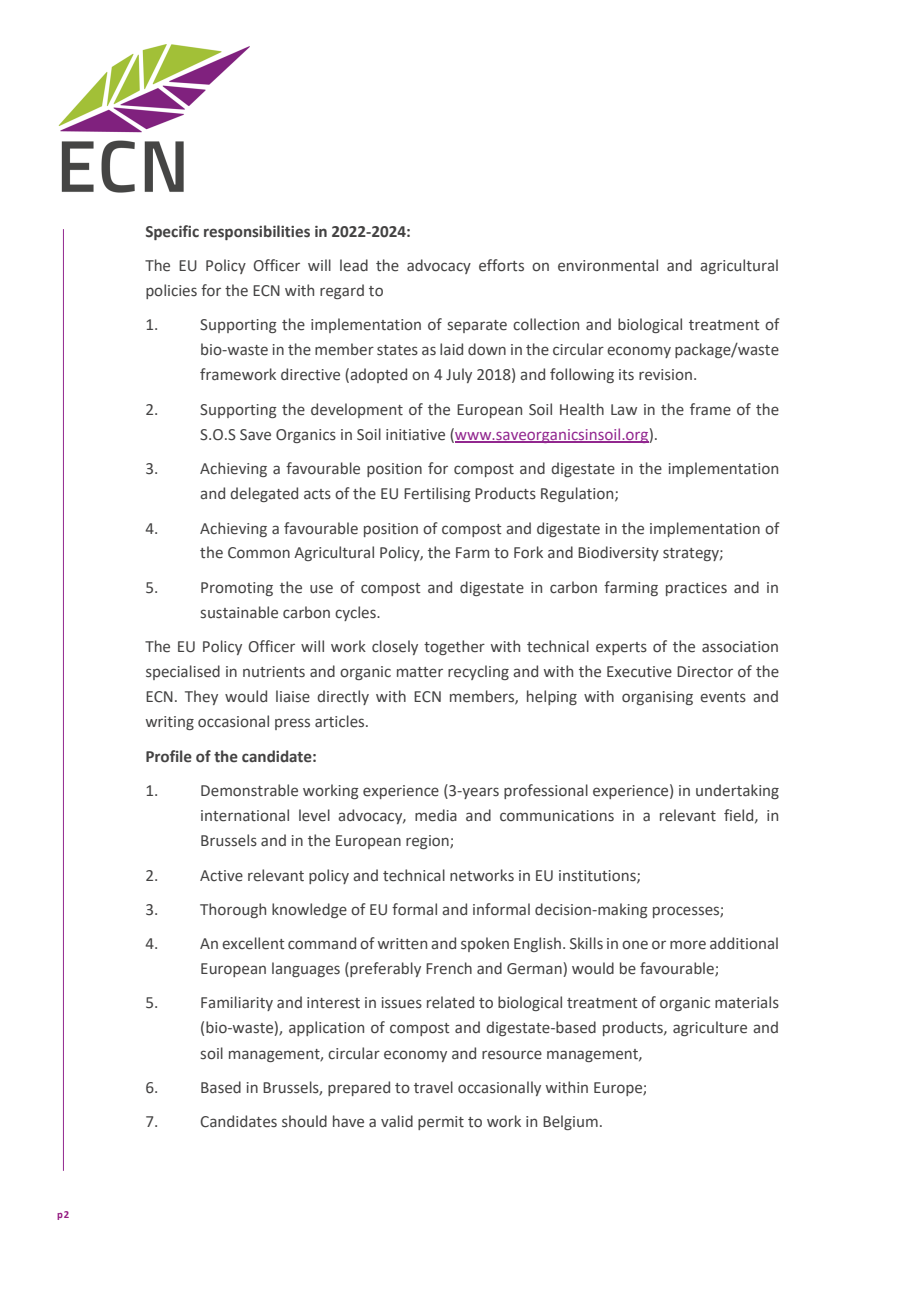  Describe the element at coordinates (257, 232) in the screenshot. I see `responsibilities` at that location.
